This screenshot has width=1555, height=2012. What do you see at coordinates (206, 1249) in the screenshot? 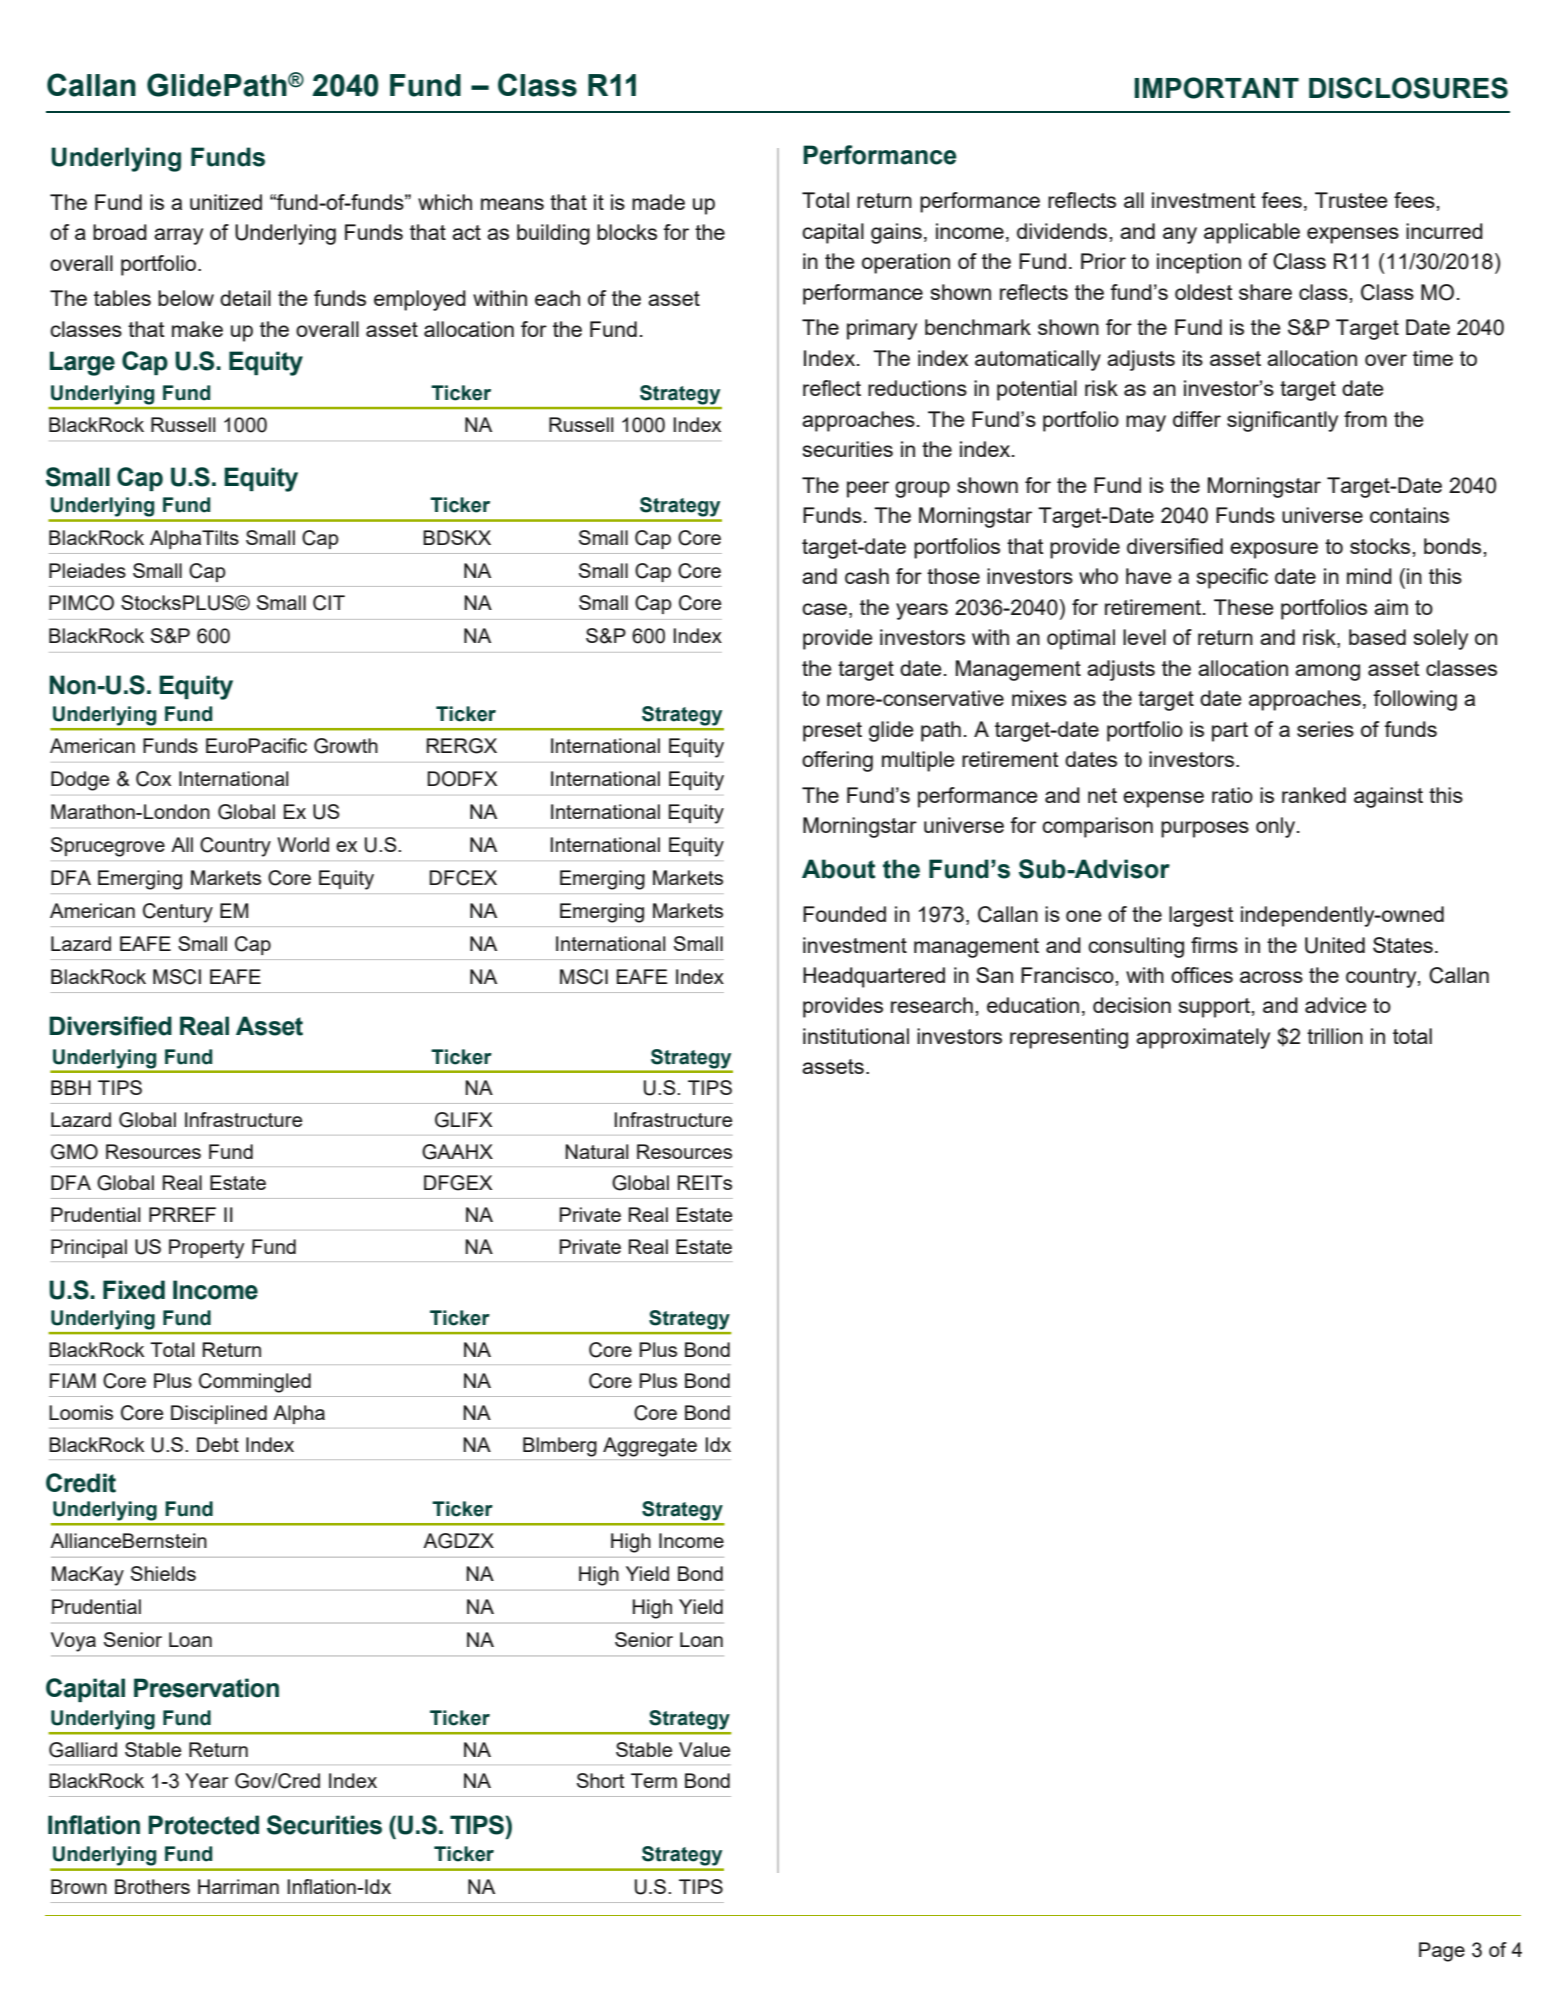
I see `Property` at bounding box center [206, 1249].
